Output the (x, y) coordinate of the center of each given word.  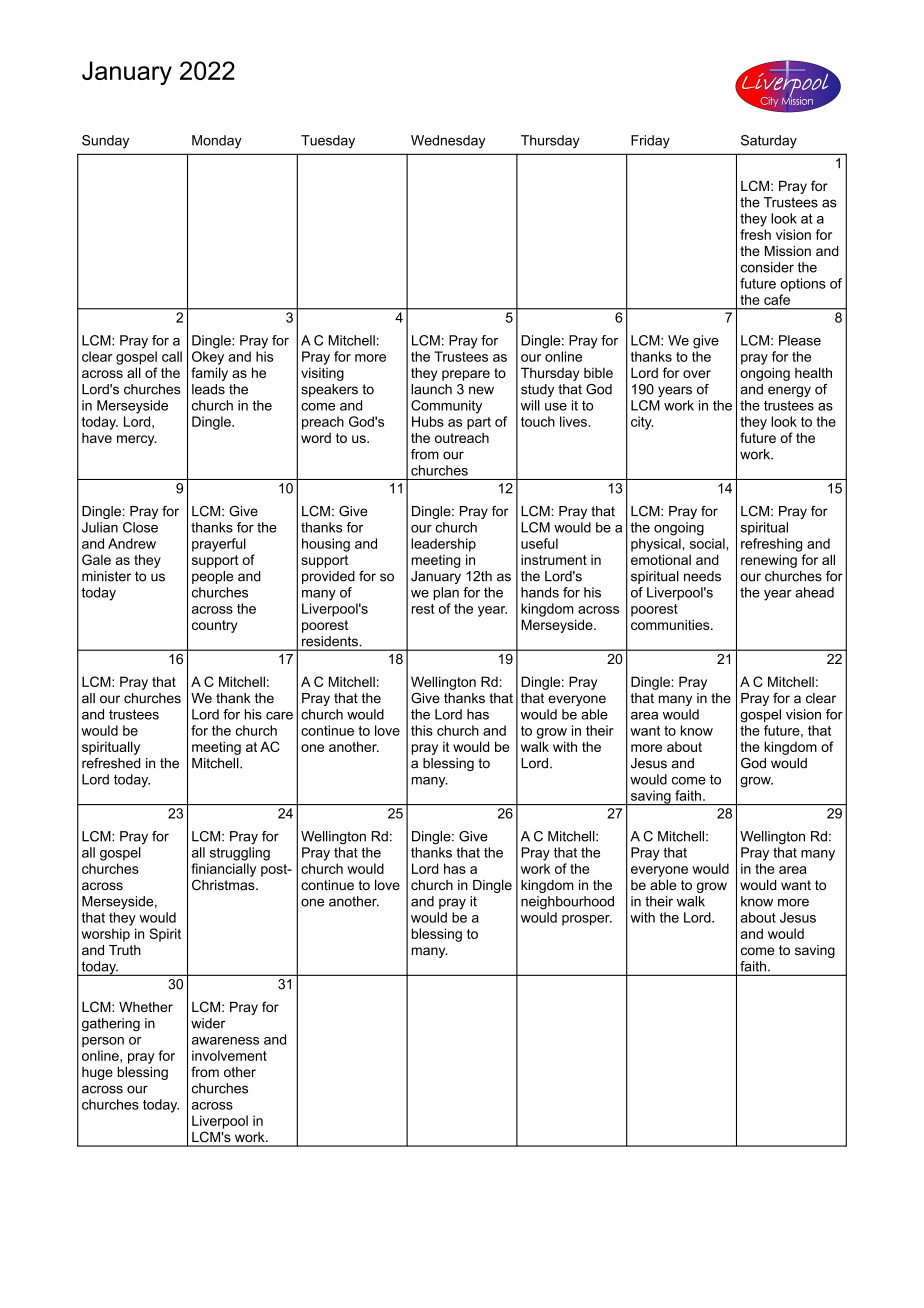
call (172, 356)
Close (140, 527)
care (279, 716)
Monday (217, 142)
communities (671, 624)
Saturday (769, 142)
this (422, 730)
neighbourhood (567, 903)
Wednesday (448, 142)
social (708, 543)
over (697, 374)
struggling (240, 854)
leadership (443, 545)
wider (208, 1023)
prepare (466, 375)
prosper (587, 920)
